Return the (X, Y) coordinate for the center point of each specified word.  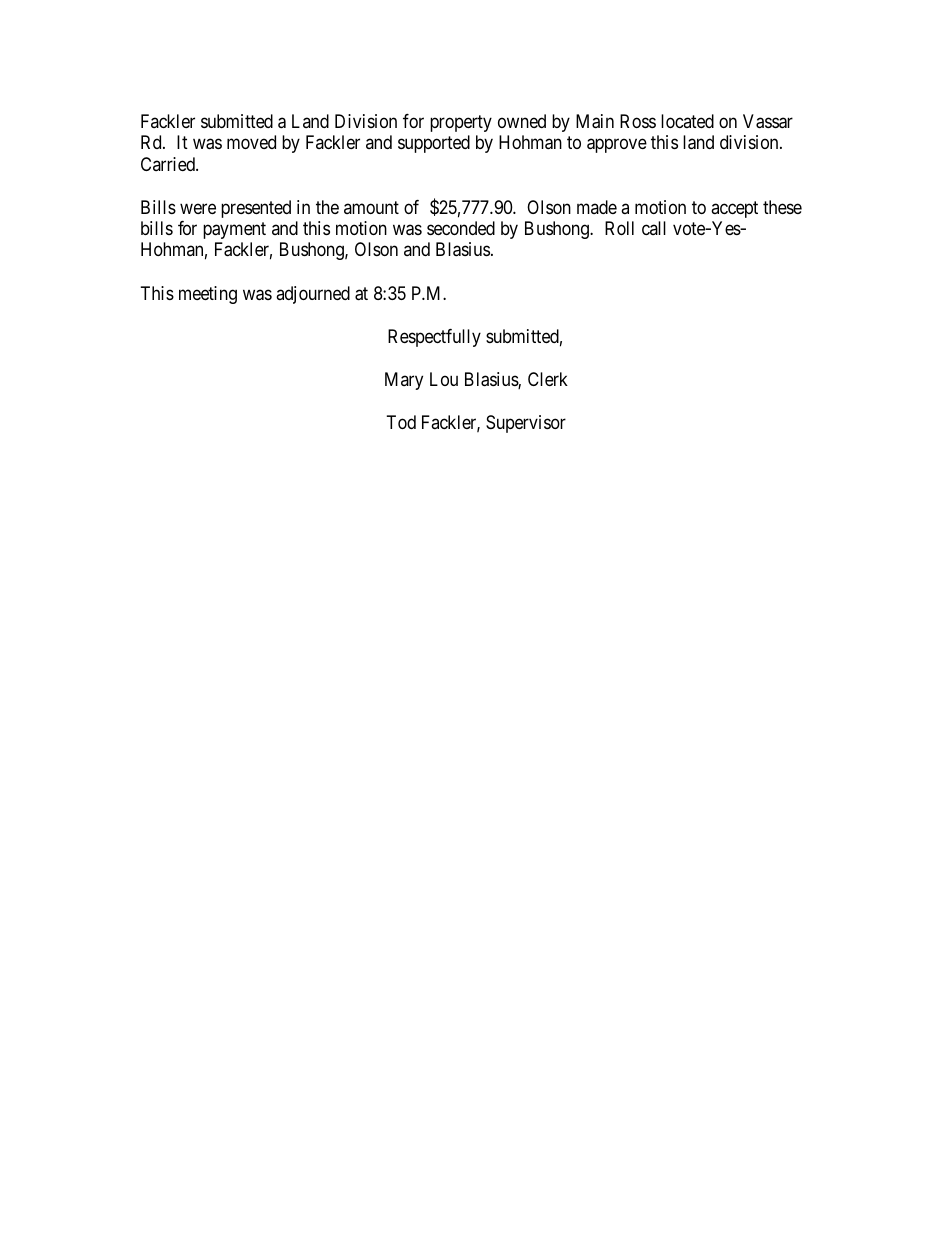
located (687, 121)
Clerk (548, 379)
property (461, 123)
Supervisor (526, 424)
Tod (401, 422)
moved (251, 142)
